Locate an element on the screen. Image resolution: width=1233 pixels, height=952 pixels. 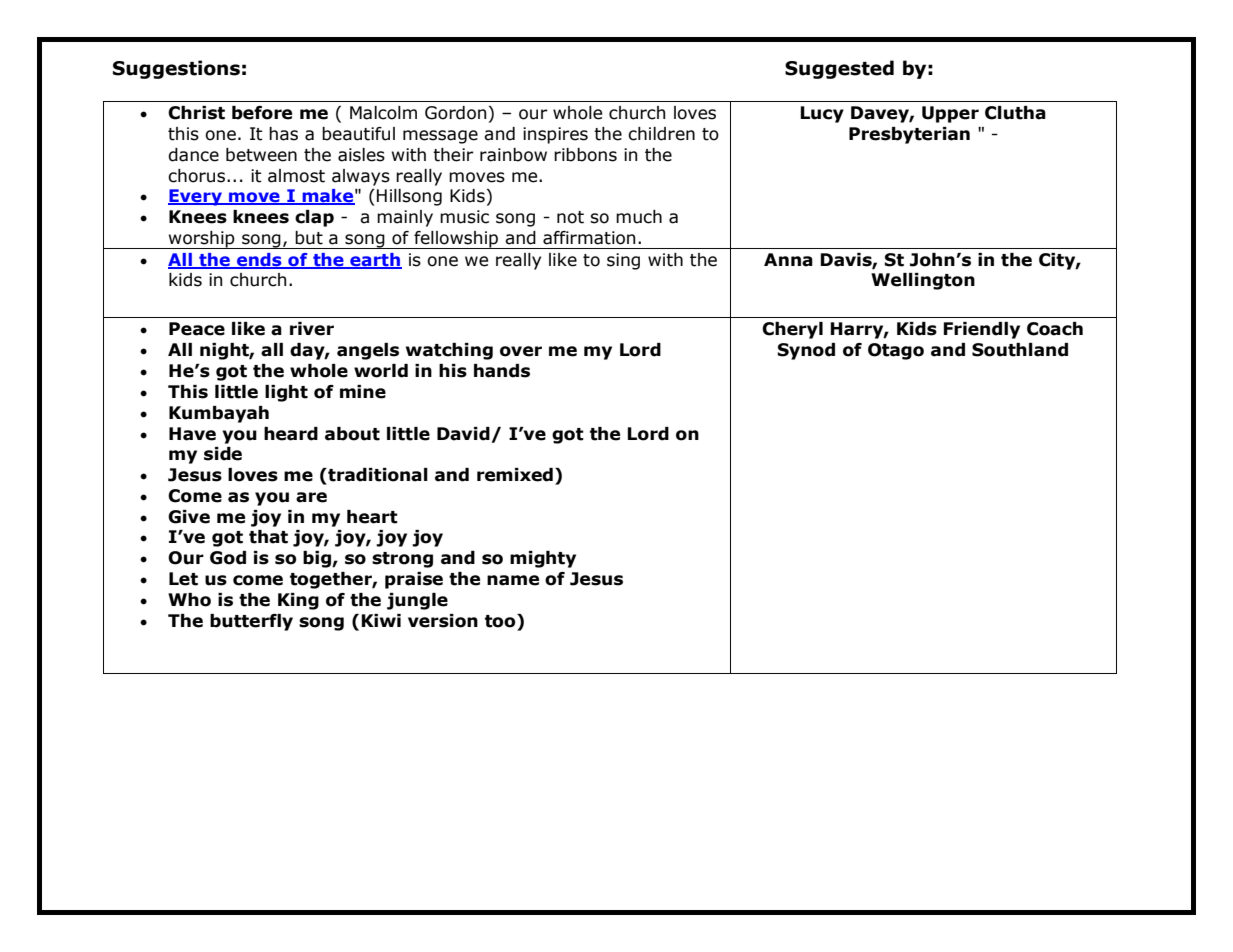
over is located at coordinates (521, 351).
